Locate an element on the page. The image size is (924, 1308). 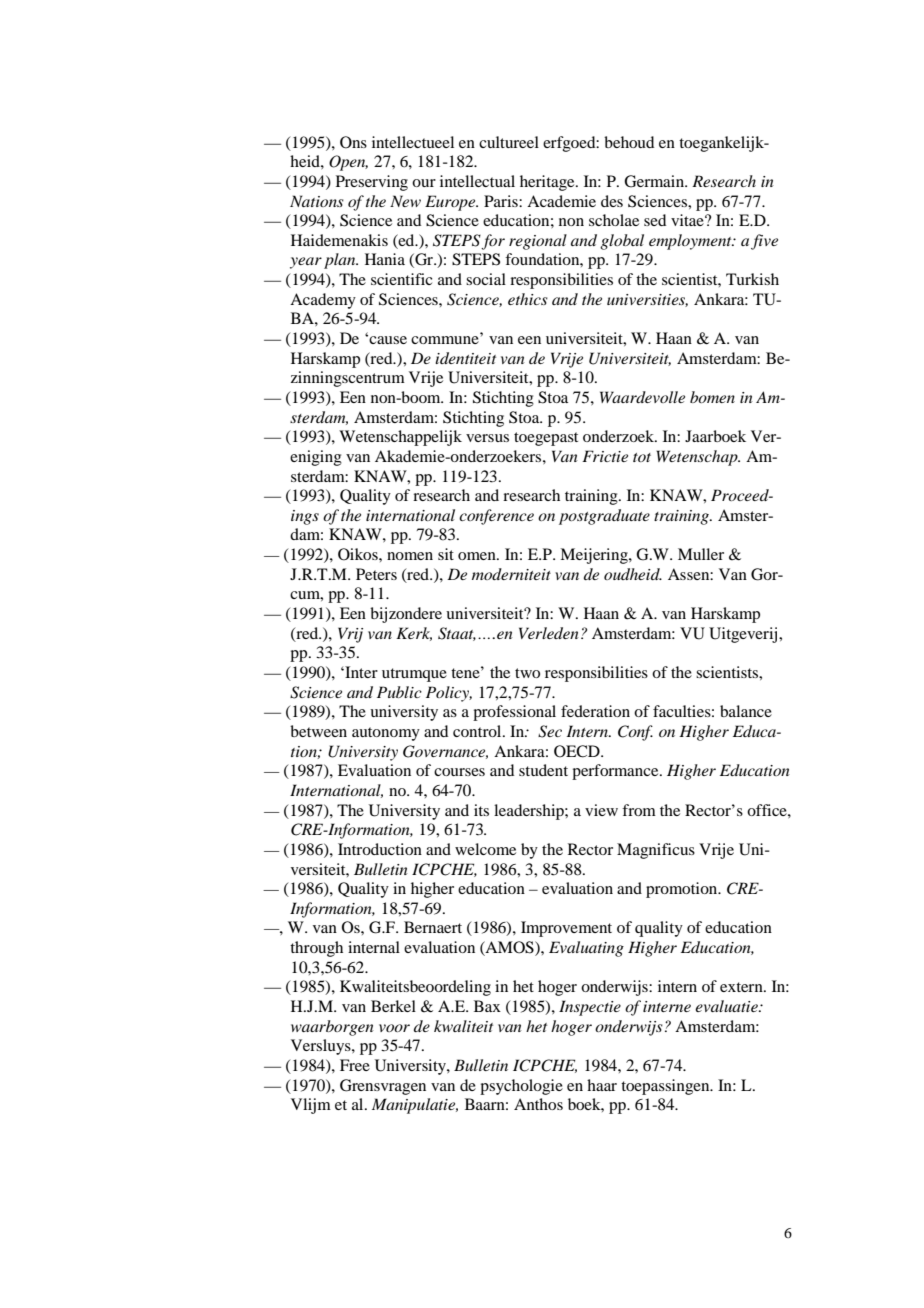
Public is located at coordinates (399, 692).
